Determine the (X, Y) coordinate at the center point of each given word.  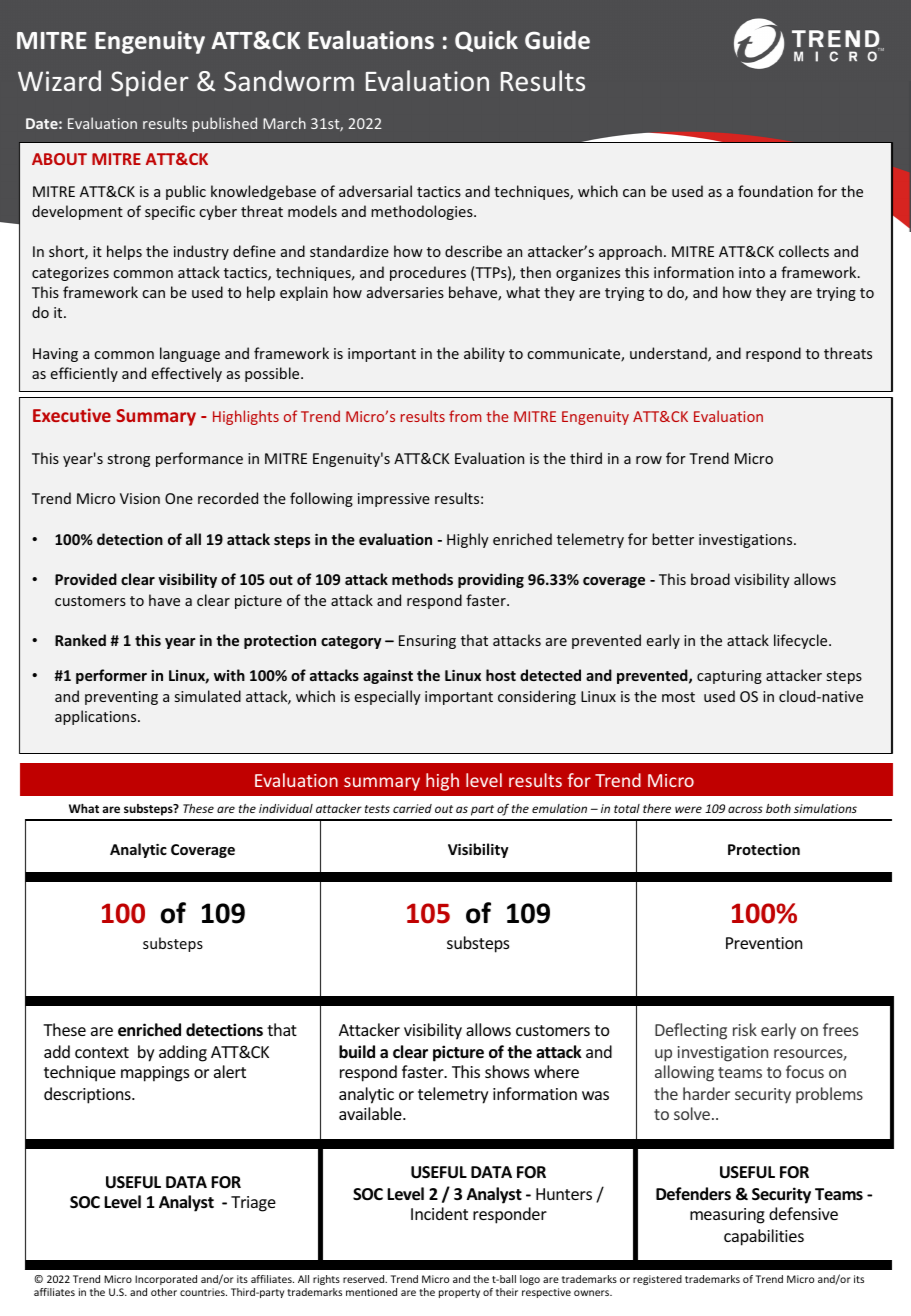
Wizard (59, 80)
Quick (486, 41)
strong (129, 460)
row (649, 460)
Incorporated (166, 1280)
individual (286, 808)
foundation (775, 191)
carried (412, 808)
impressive (394, 500)
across (745, 809)
